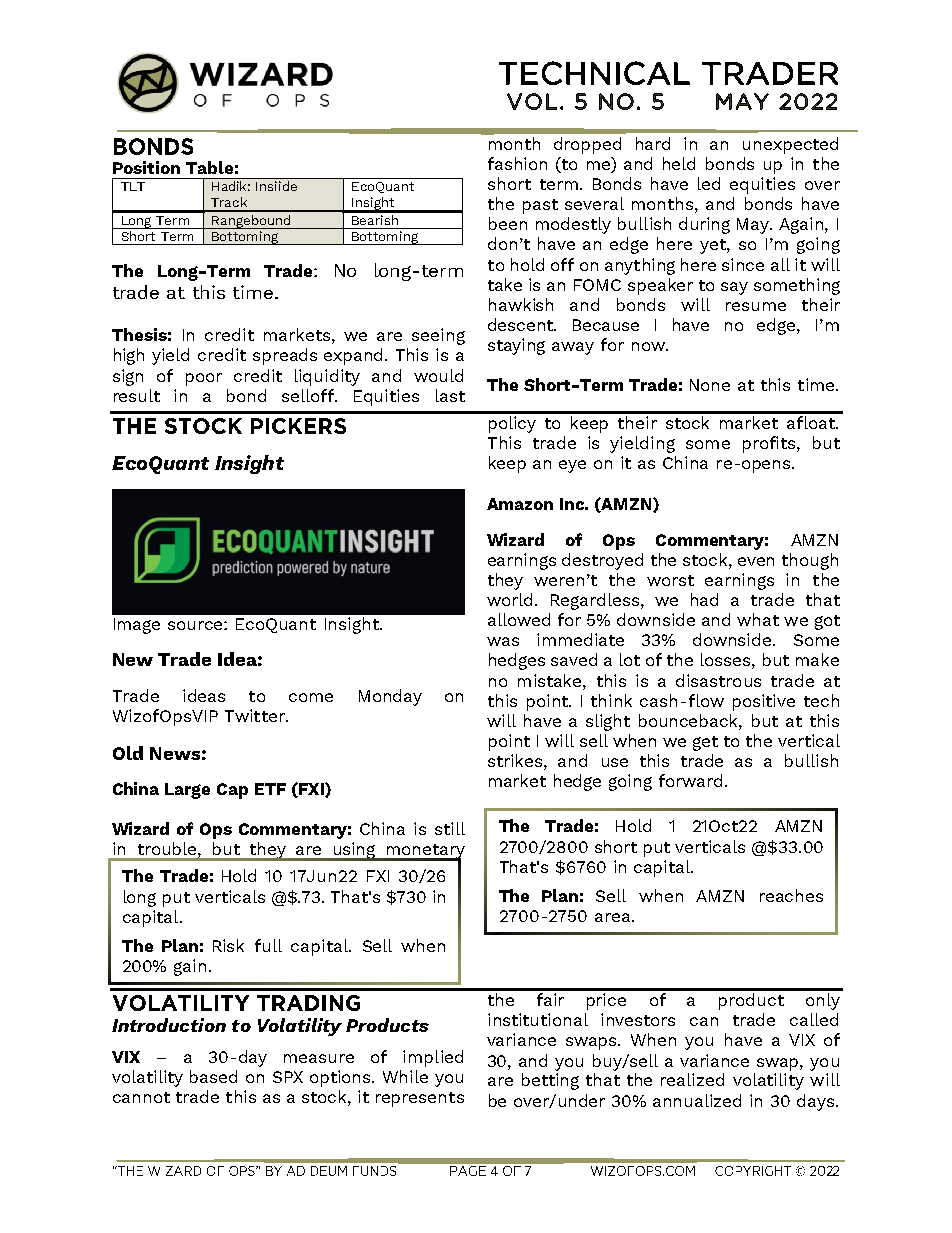 This screenshot has width=952, height=1233. Describe the element at coordinates (433, 1058) in the screenshot. I see `implied` at that location.
